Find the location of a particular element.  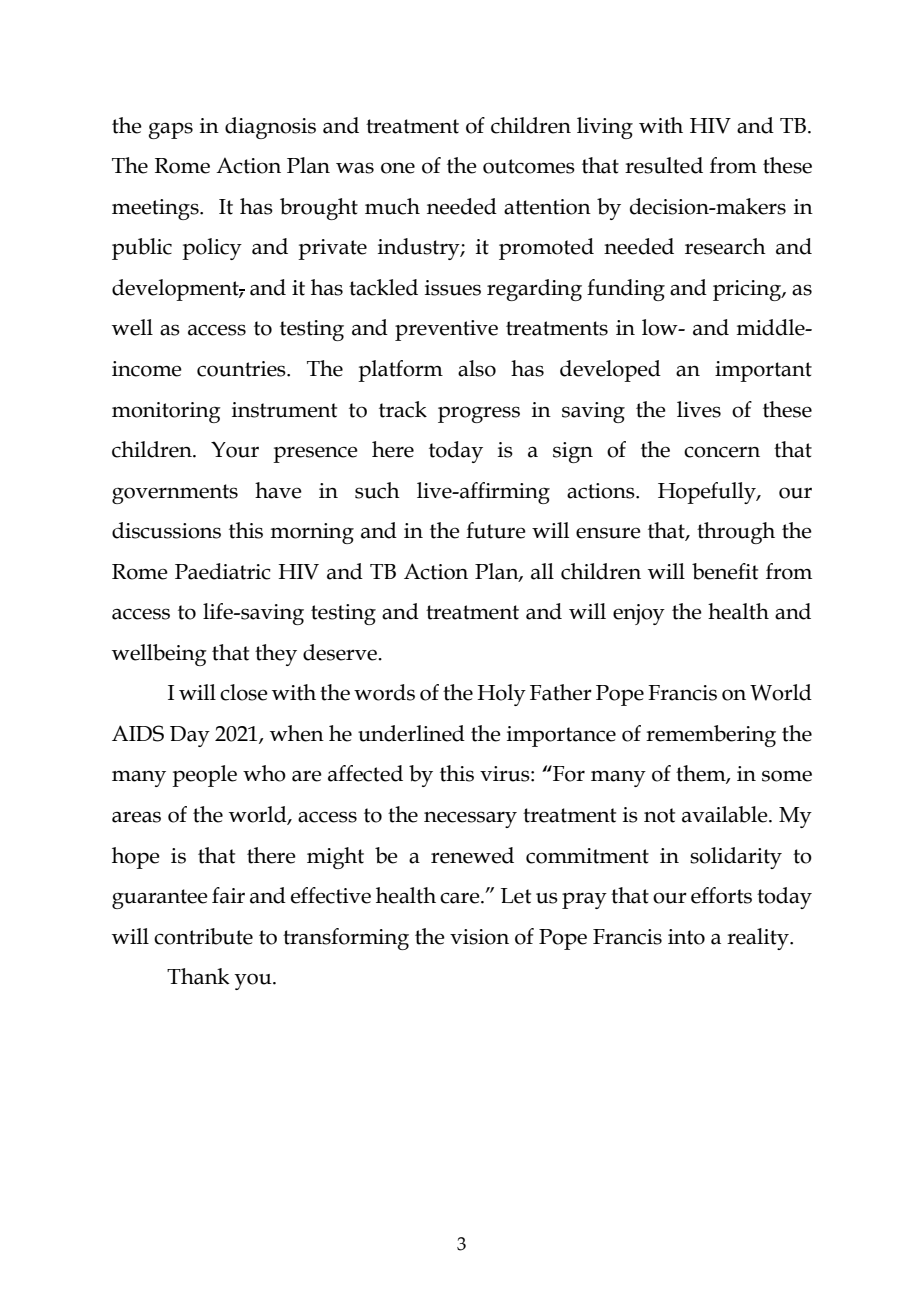

resulted is located at coordinates (664, 165).
